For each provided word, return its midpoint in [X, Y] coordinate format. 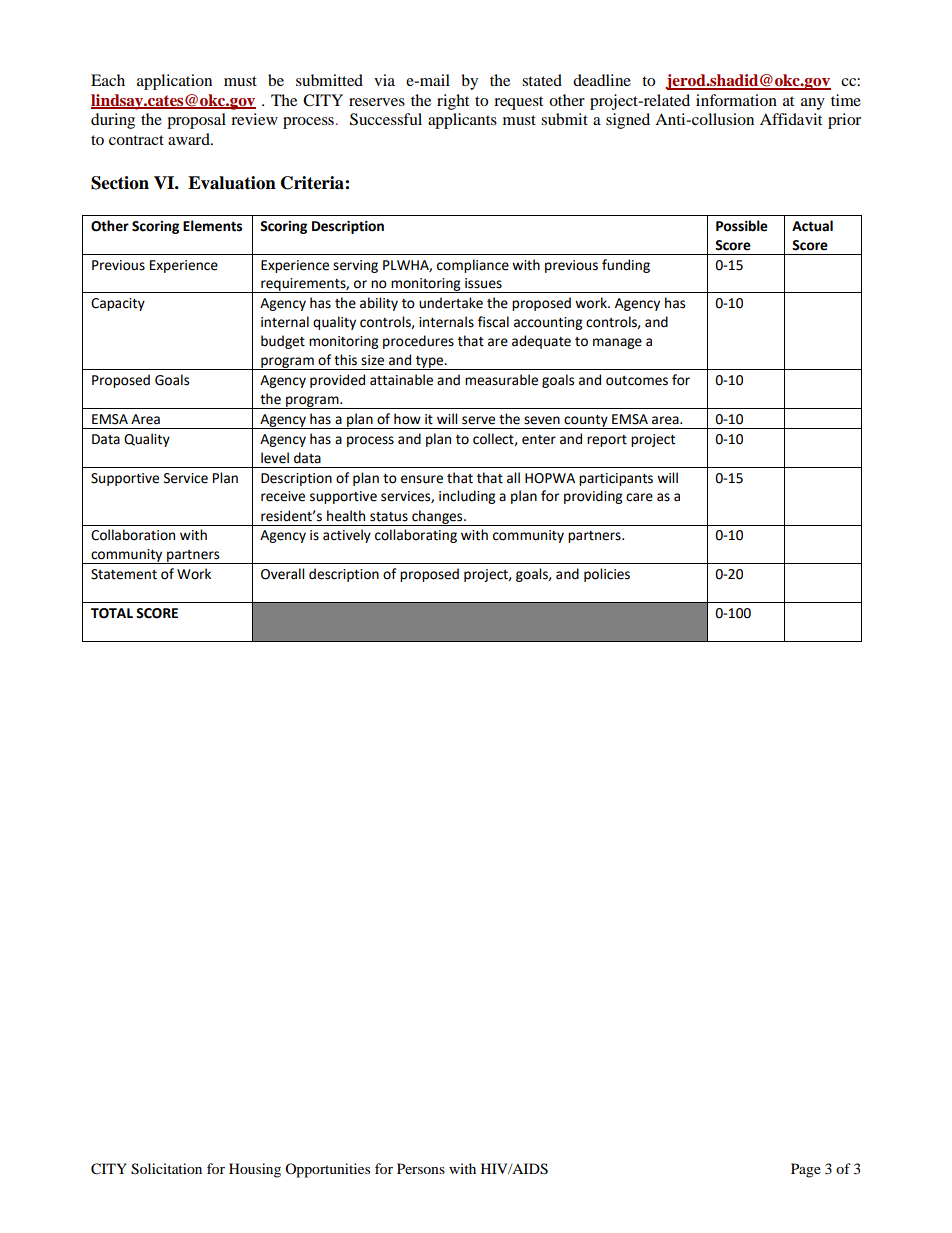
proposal [196, 121]
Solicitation [166, 1169]
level [275, 458]
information [736, 100]
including [467, 497]
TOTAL [112, 613]
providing [593, 497]
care [639, 497]
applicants [462, 121]
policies [607, 575]
